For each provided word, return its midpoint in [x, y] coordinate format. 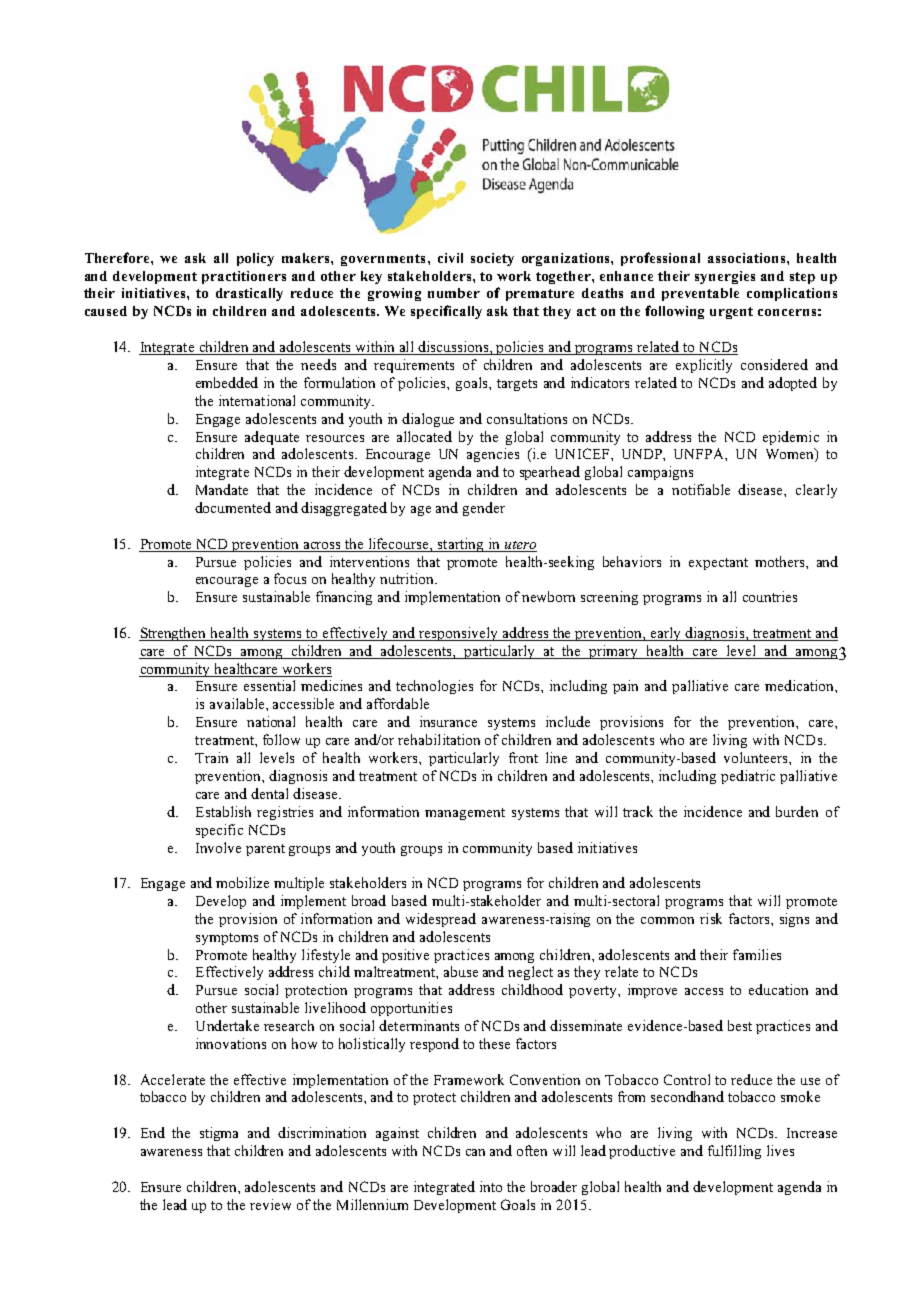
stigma [219, 1134]
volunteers [757, 757]
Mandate [222, 489]
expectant [718, 564]
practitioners [244, 277]
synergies [725, 277]
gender [484, 509]
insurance [448, 721]
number [454, 293]
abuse [461, 971]
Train [211, 757]
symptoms [227, 939]
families [757, 954]
